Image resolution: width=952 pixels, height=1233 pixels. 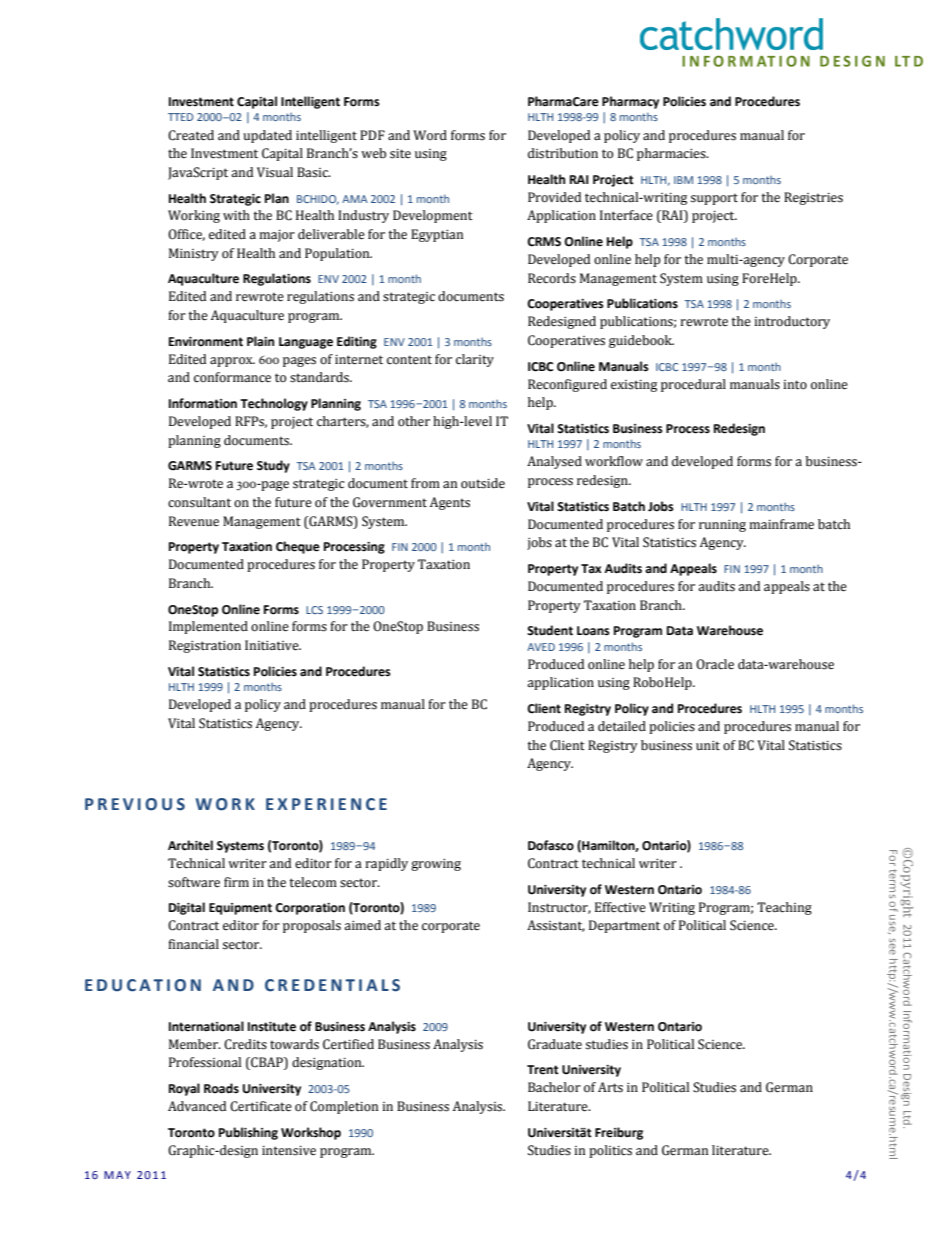 What do you see at coordinates (261, 1106) in the screenshot?
I see `Certificate` at bounding box center [261, 1106].
